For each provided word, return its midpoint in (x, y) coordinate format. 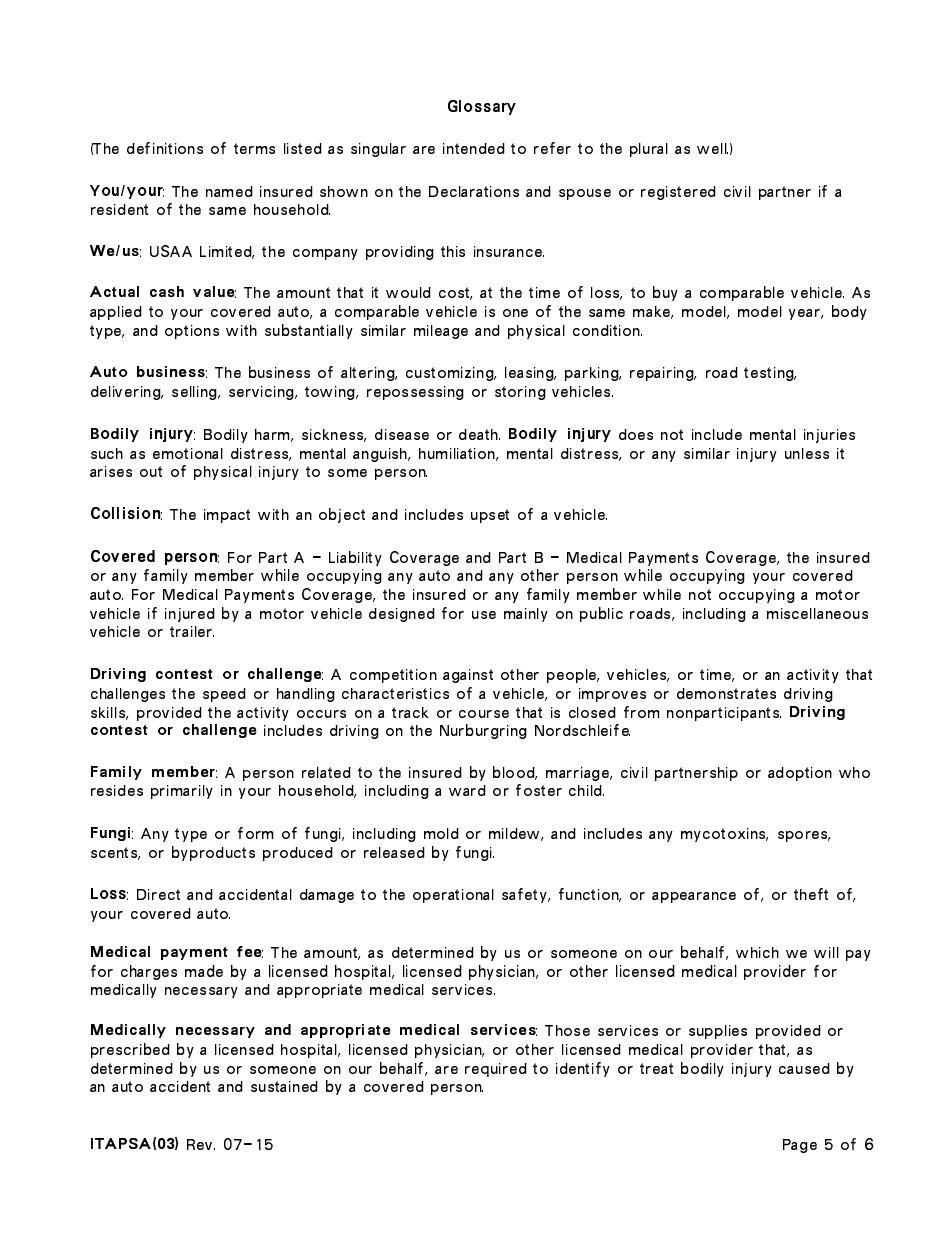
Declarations (474, 191)
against (468, 676)
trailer (192, 631)
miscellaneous (817, 613)
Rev (201, 1144)
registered (678, 193)
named (229, 191)
